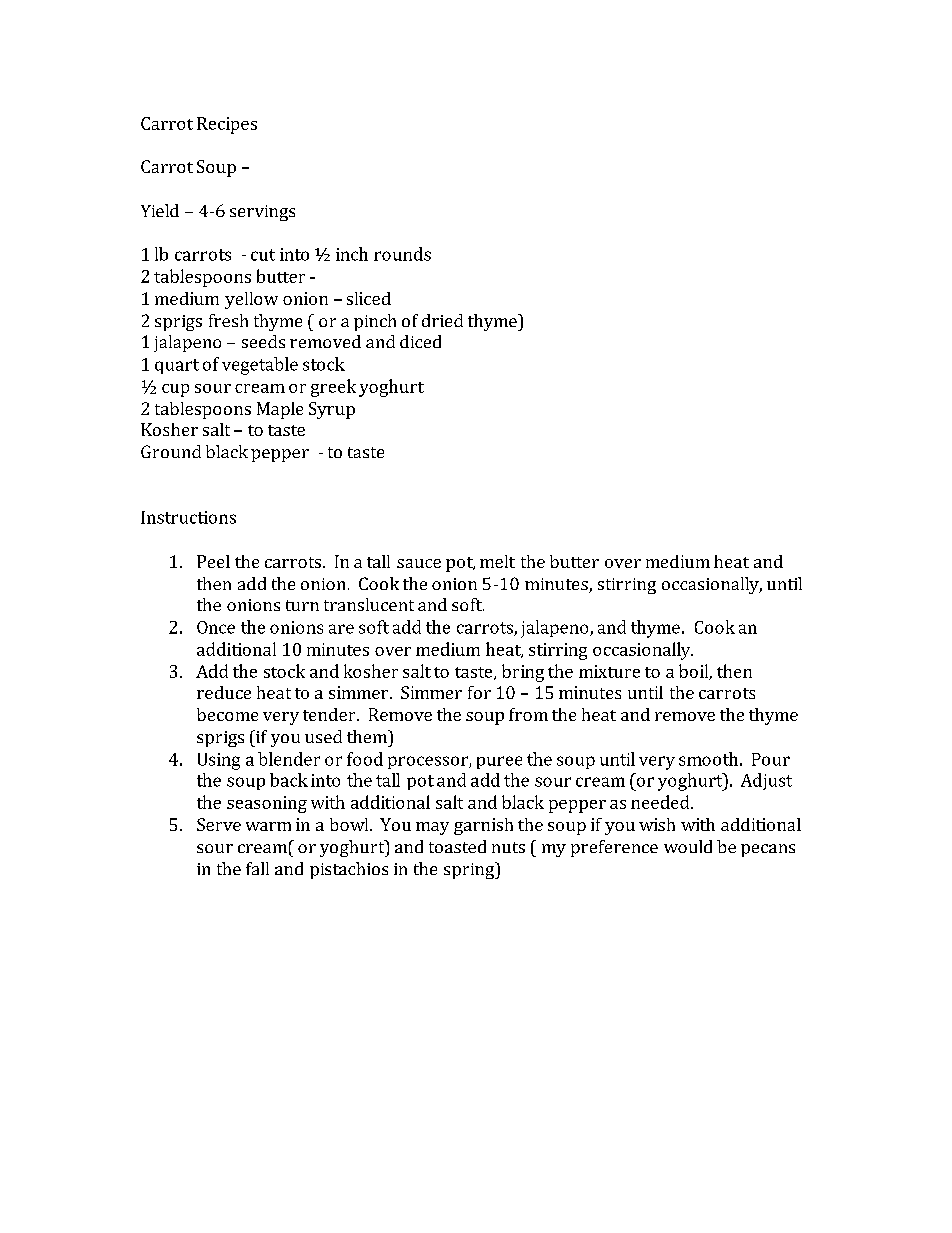 The height and width of the screenshot is (1233, 952). What do you see at coordinates (227, 125) in the screenshot?
I see `Recipes` at bounding box center [227, 125].
